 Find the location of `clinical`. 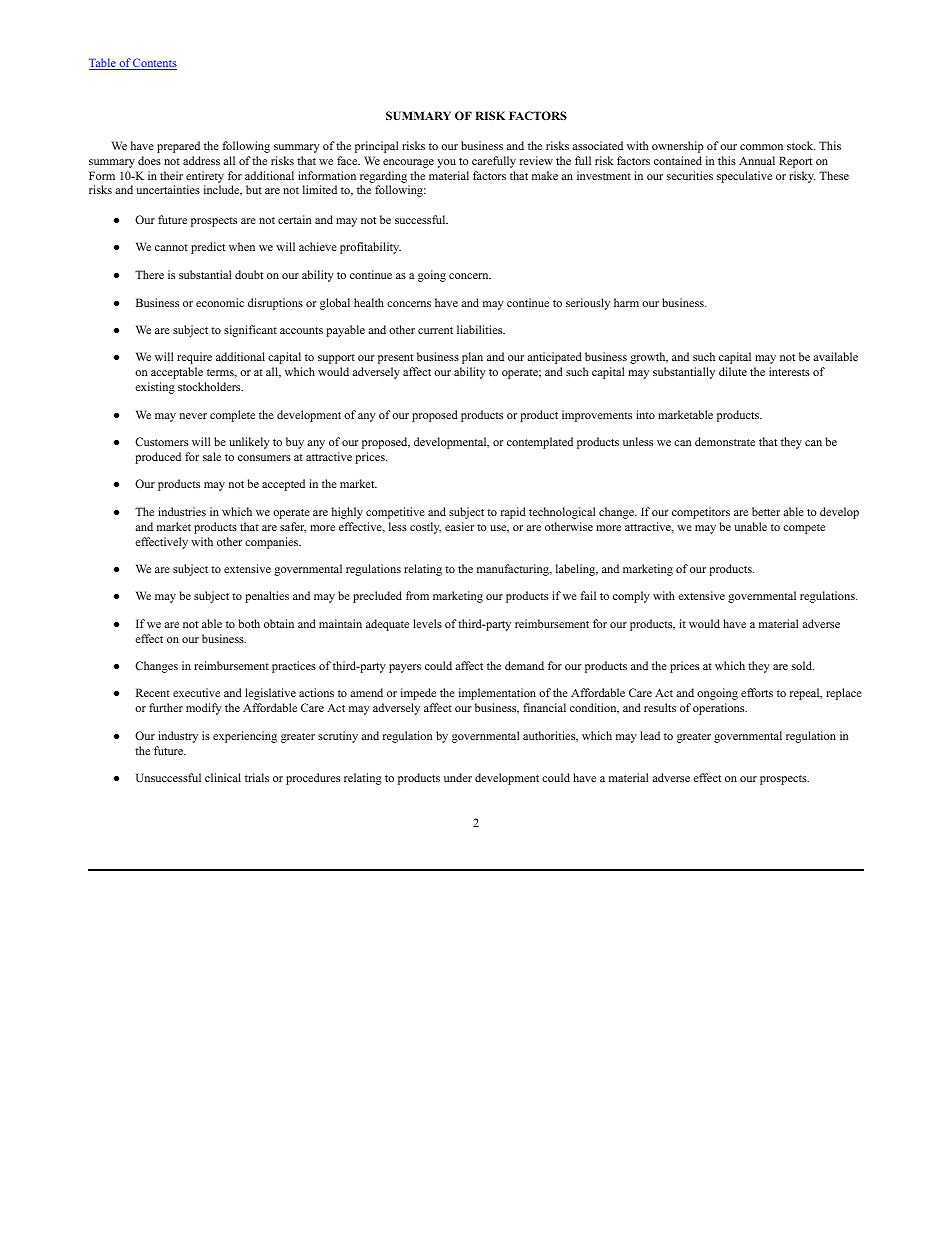

clinical is located at coordinates (223, 777).
